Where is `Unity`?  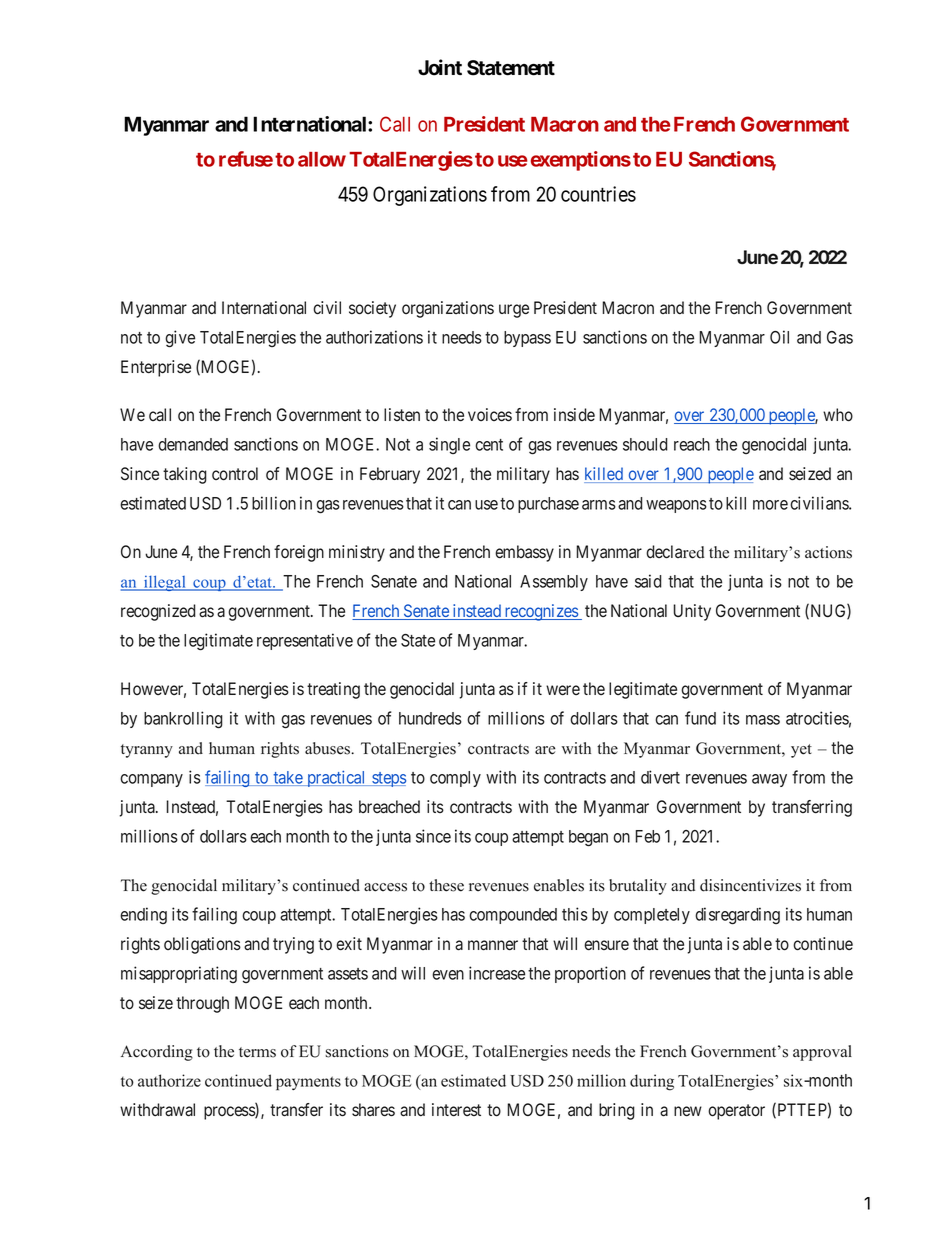
Unity is located at coordinates (692, 612).
